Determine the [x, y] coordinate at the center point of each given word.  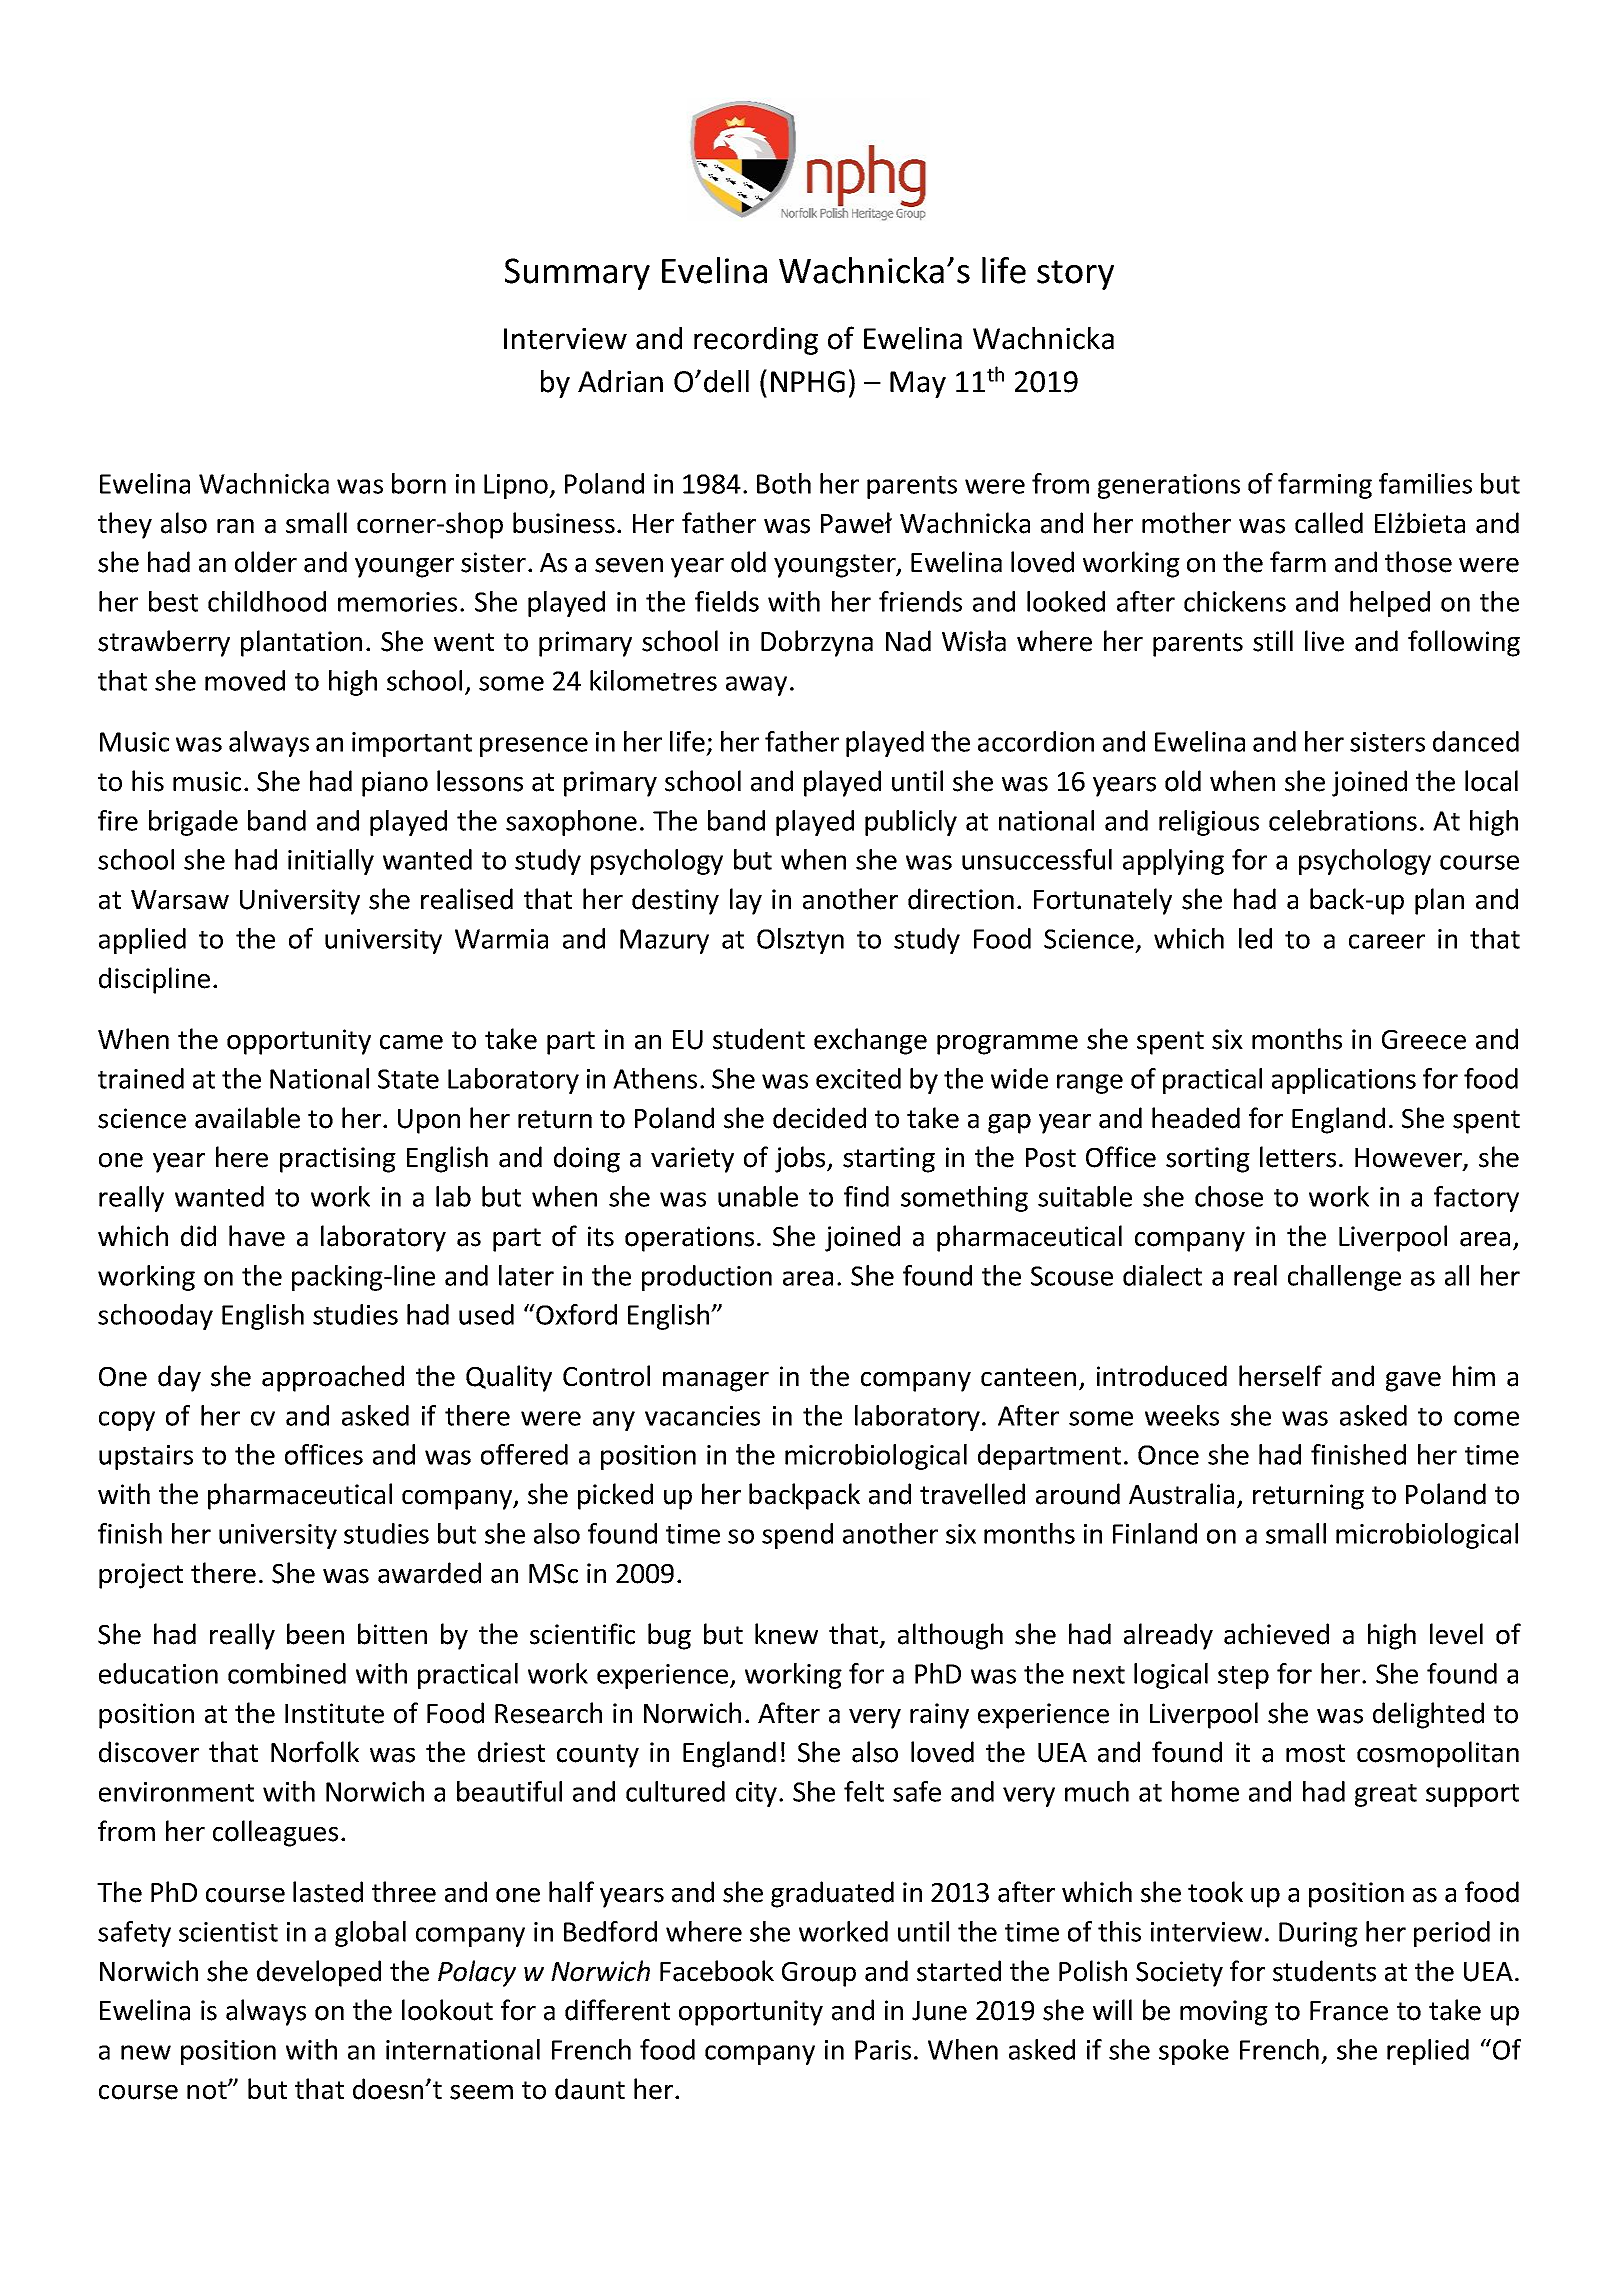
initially [331, 862]
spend [797, 1536]
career [1387, 941]
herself [1280, 1376]
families [1425, 483]
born [419, 483]
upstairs [146, 1457]
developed [319, 1973]
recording [756, 341]
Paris [883, 2050]
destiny [675, 901]
